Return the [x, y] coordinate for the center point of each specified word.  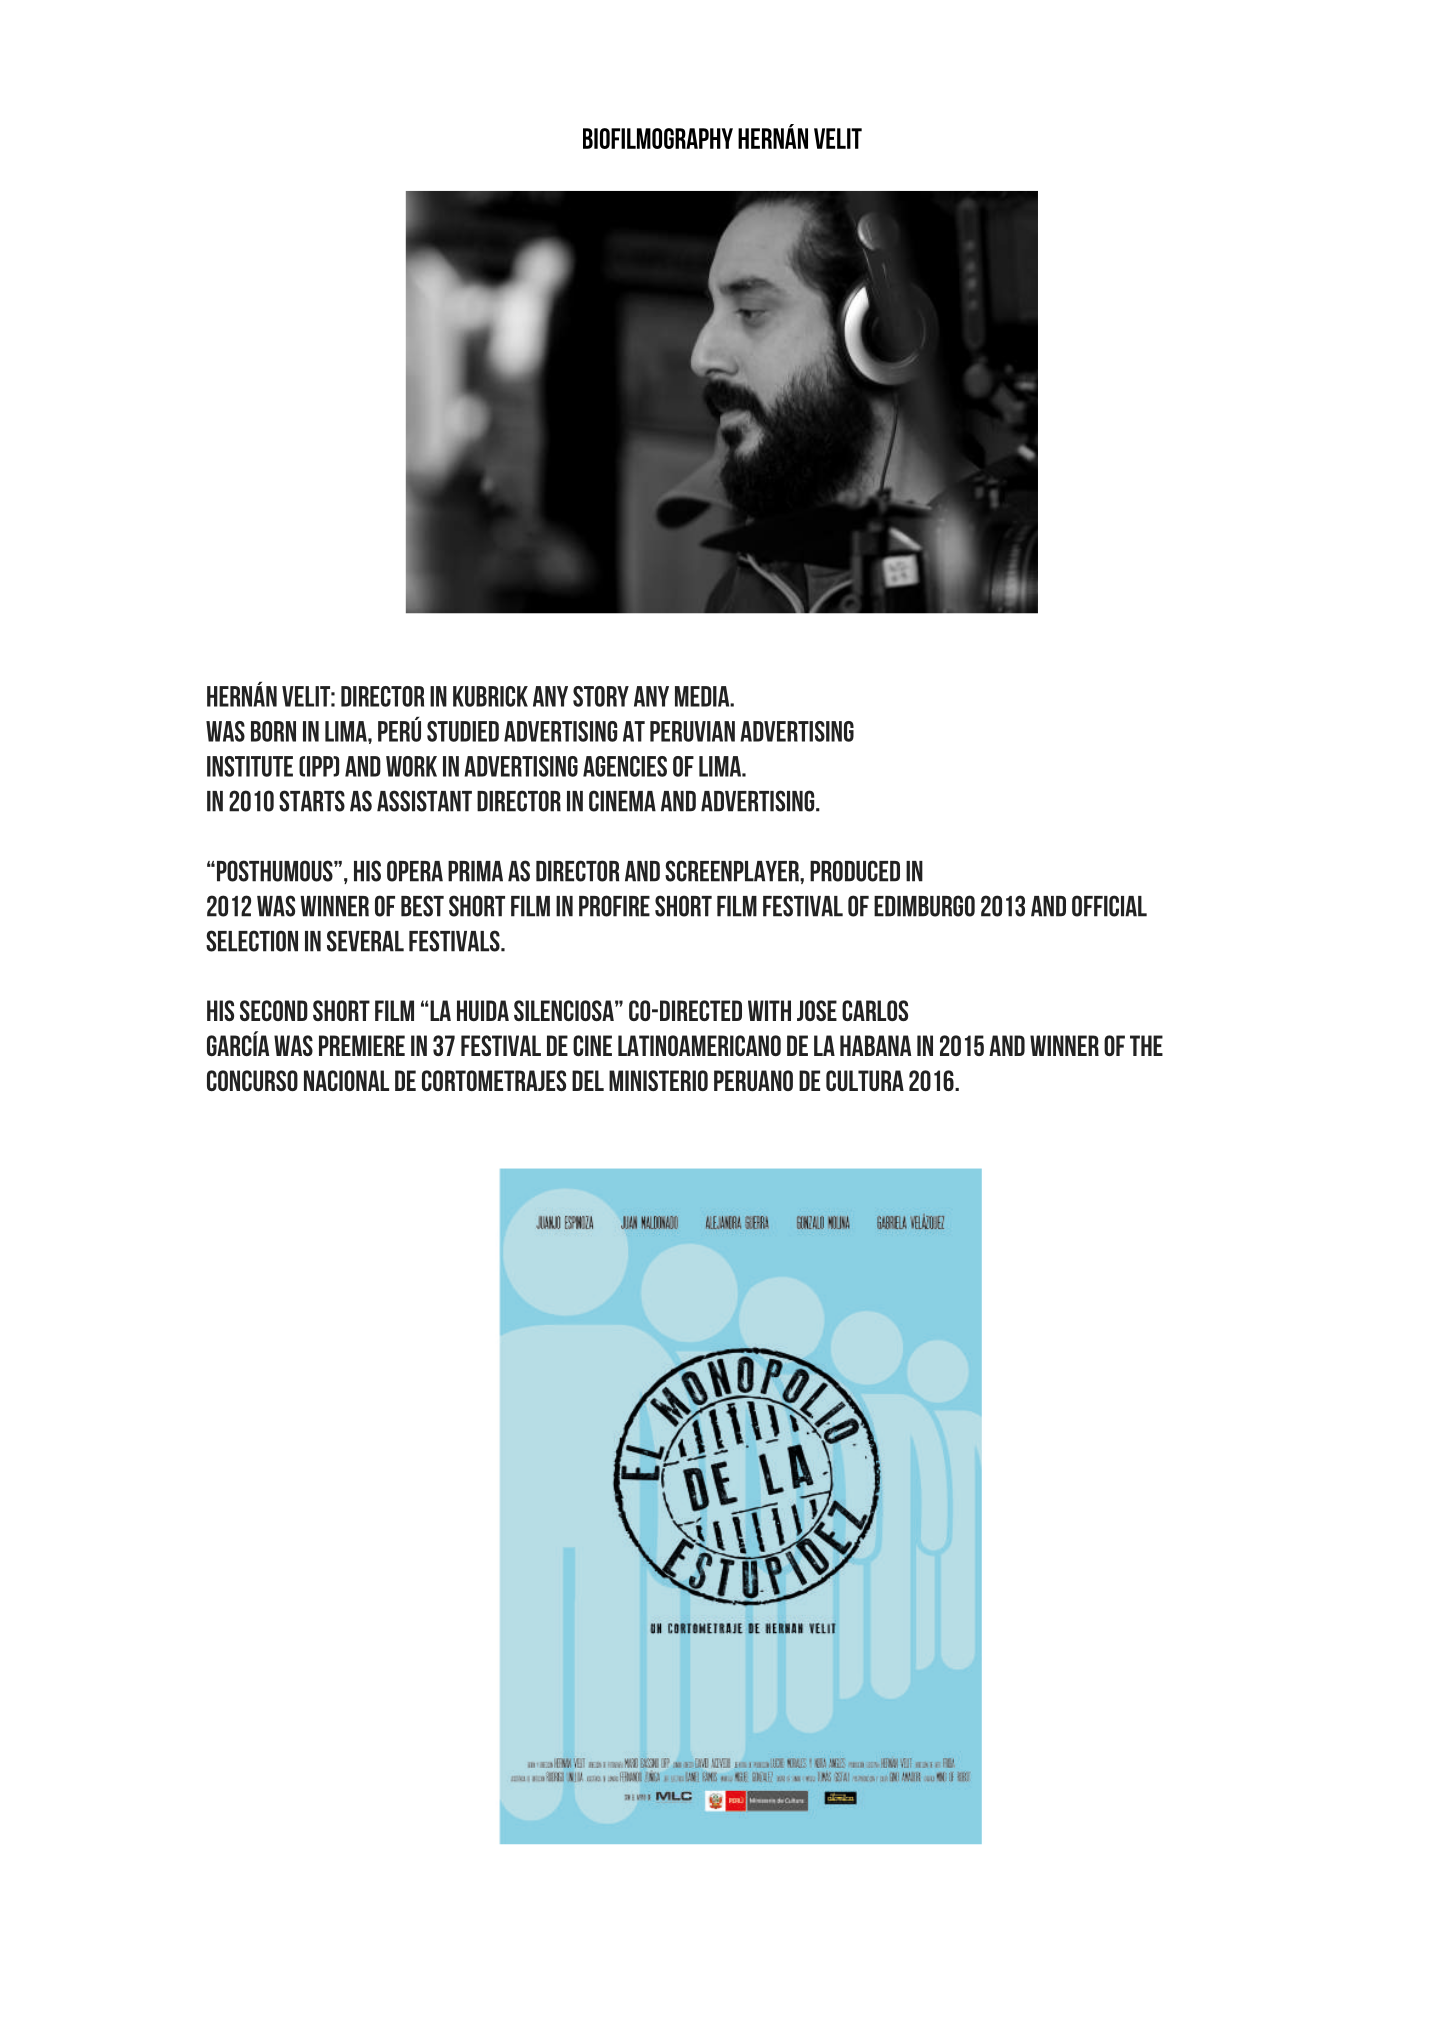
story [601, 696]
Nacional [346, 1080]
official [1109, 906]
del [588, 1080]
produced [855, 871]
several [365, 941]
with [769, 1010]
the [1146, 1045]
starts [312, 801]
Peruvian [692, 731]
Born [273, 731]
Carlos [875, 1010]
